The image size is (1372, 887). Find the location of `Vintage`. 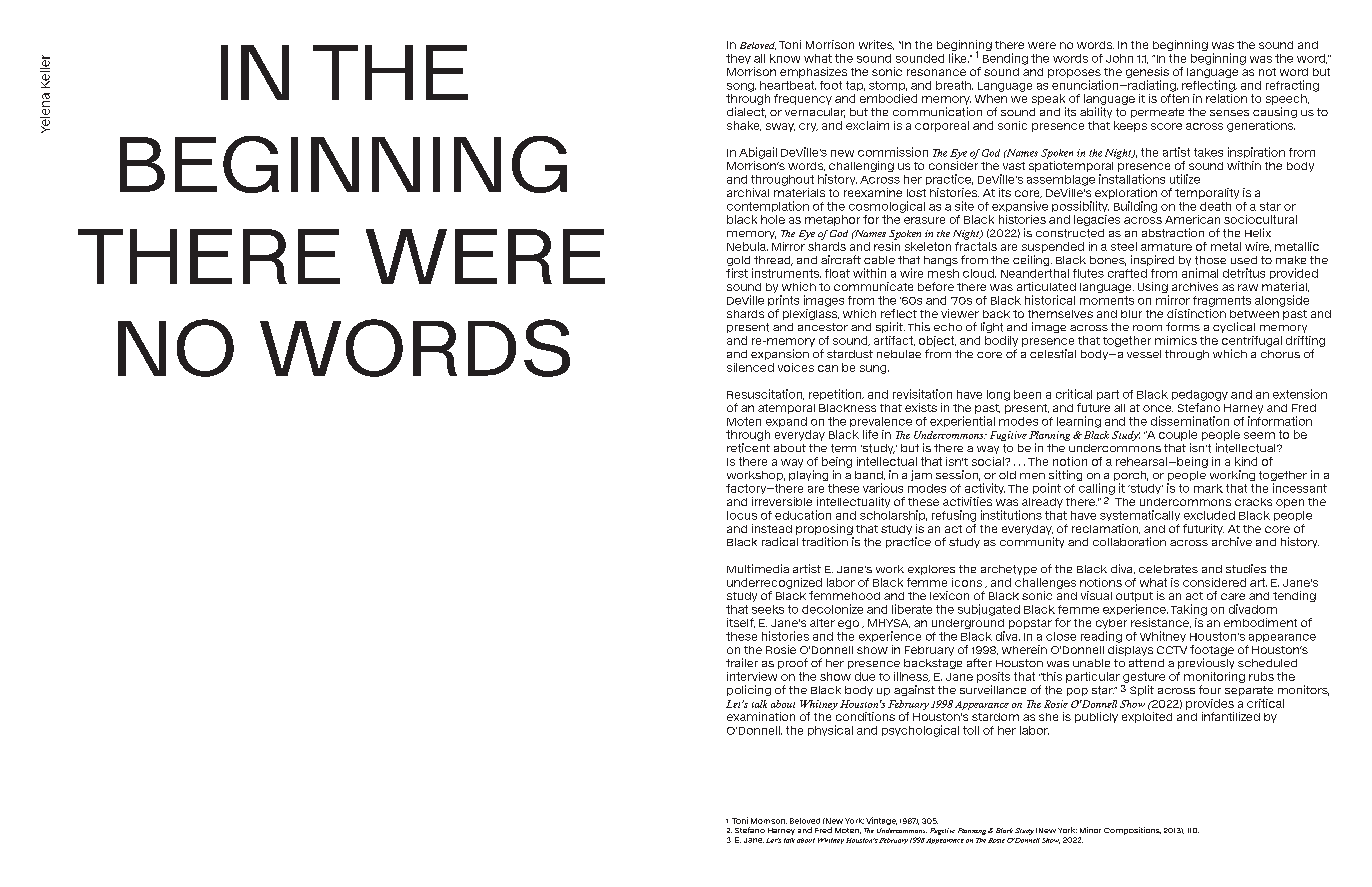

Vintage is located at coordinates (881, 821).
